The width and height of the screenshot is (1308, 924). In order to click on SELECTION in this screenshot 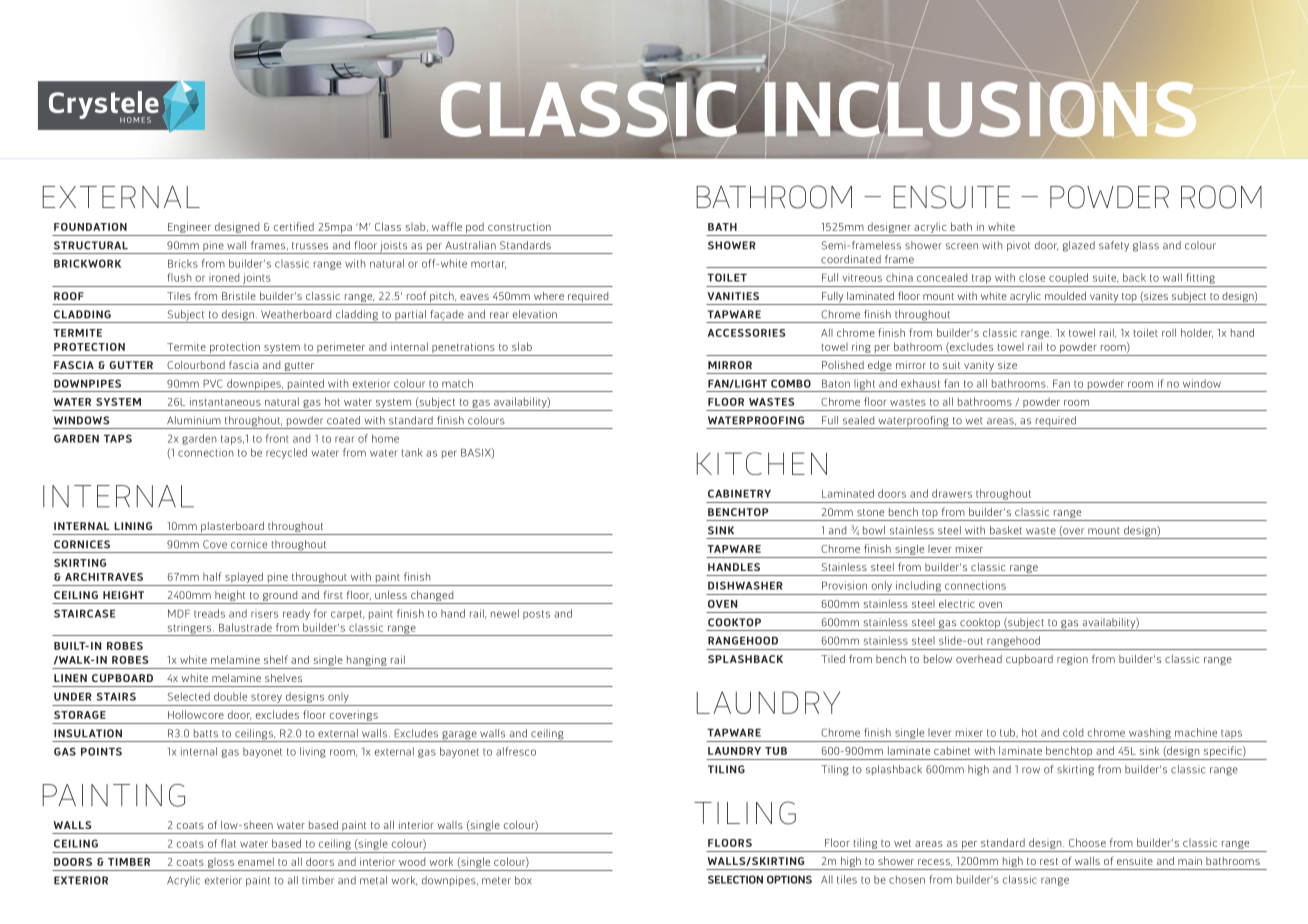, I will do `click(735, 879)`.
